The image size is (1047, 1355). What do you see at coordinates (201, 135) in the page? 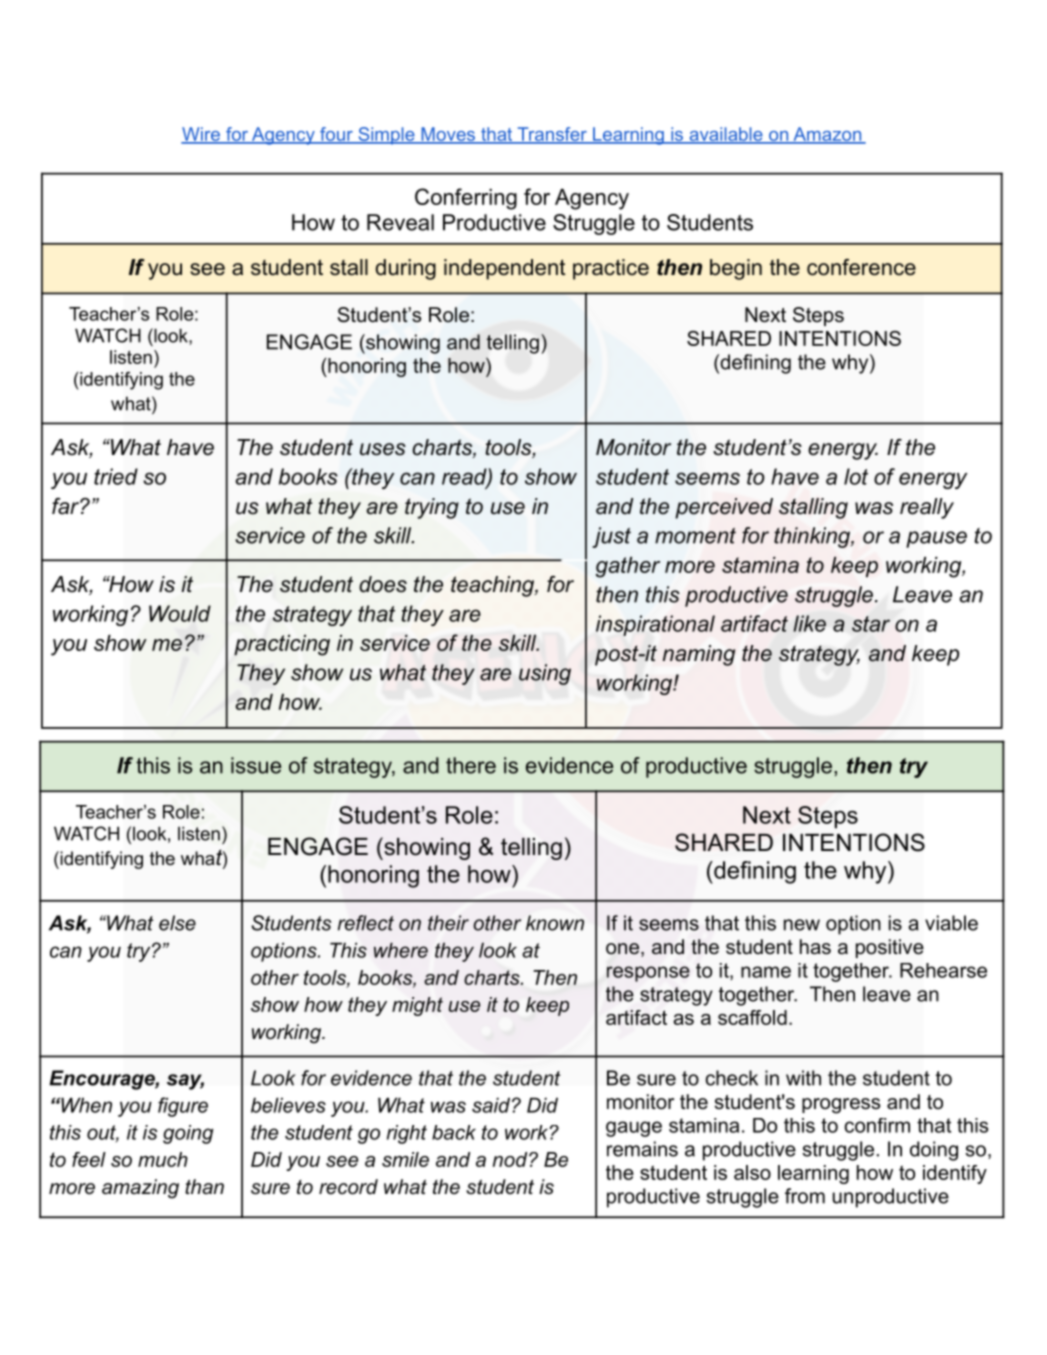
I see `Wire` at bounding box center [201, 135].
